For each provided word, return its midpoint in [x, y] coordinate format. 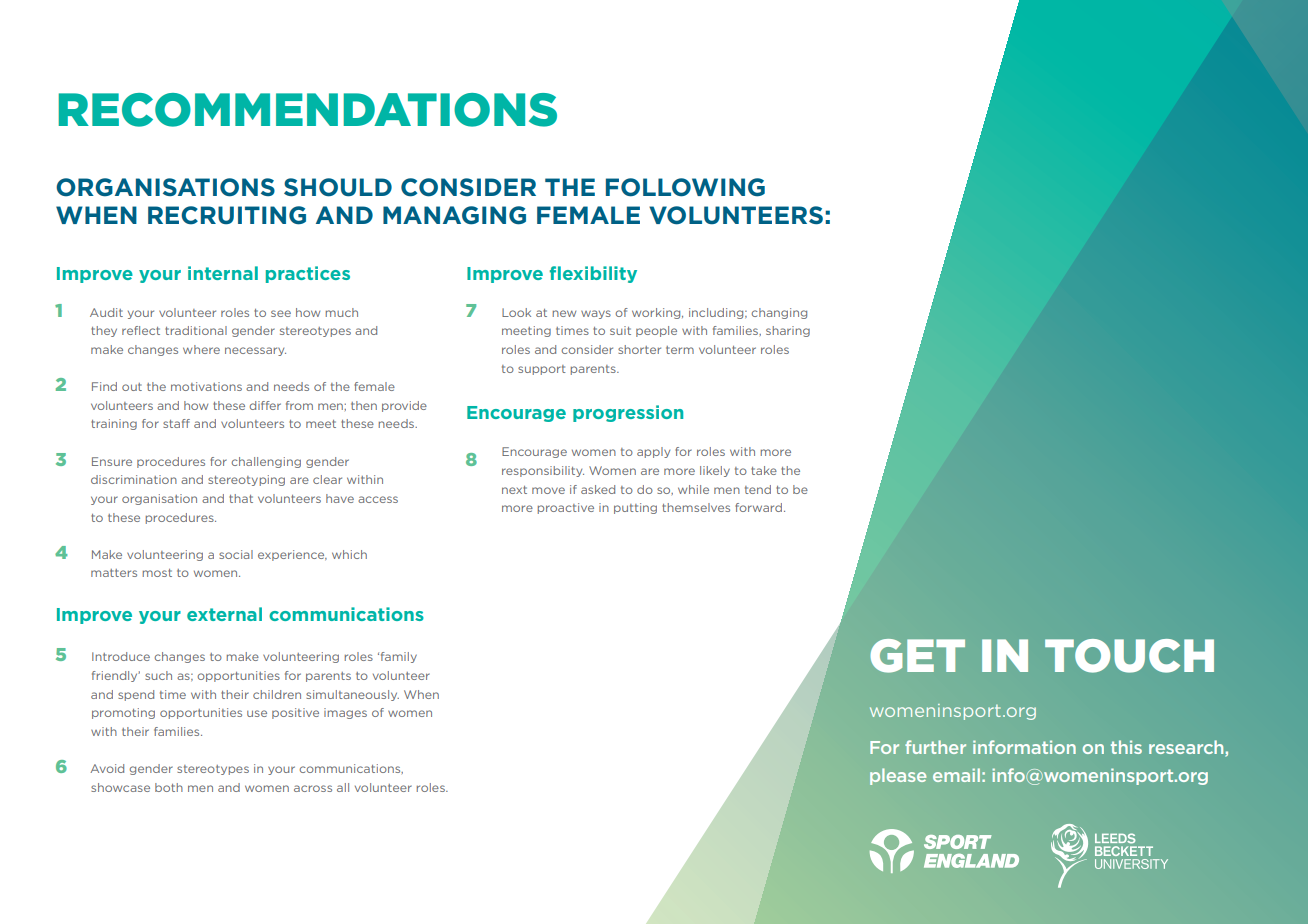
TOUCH [1129, 656]
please [898, 776]
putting [635, 508]
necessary [255, 351]
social [236, 554]
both [169, 787]
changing [779, 313]
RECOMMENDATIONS [307, 110]
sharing [788, 331]
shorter [639, 349]
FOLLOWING [685, 187]
